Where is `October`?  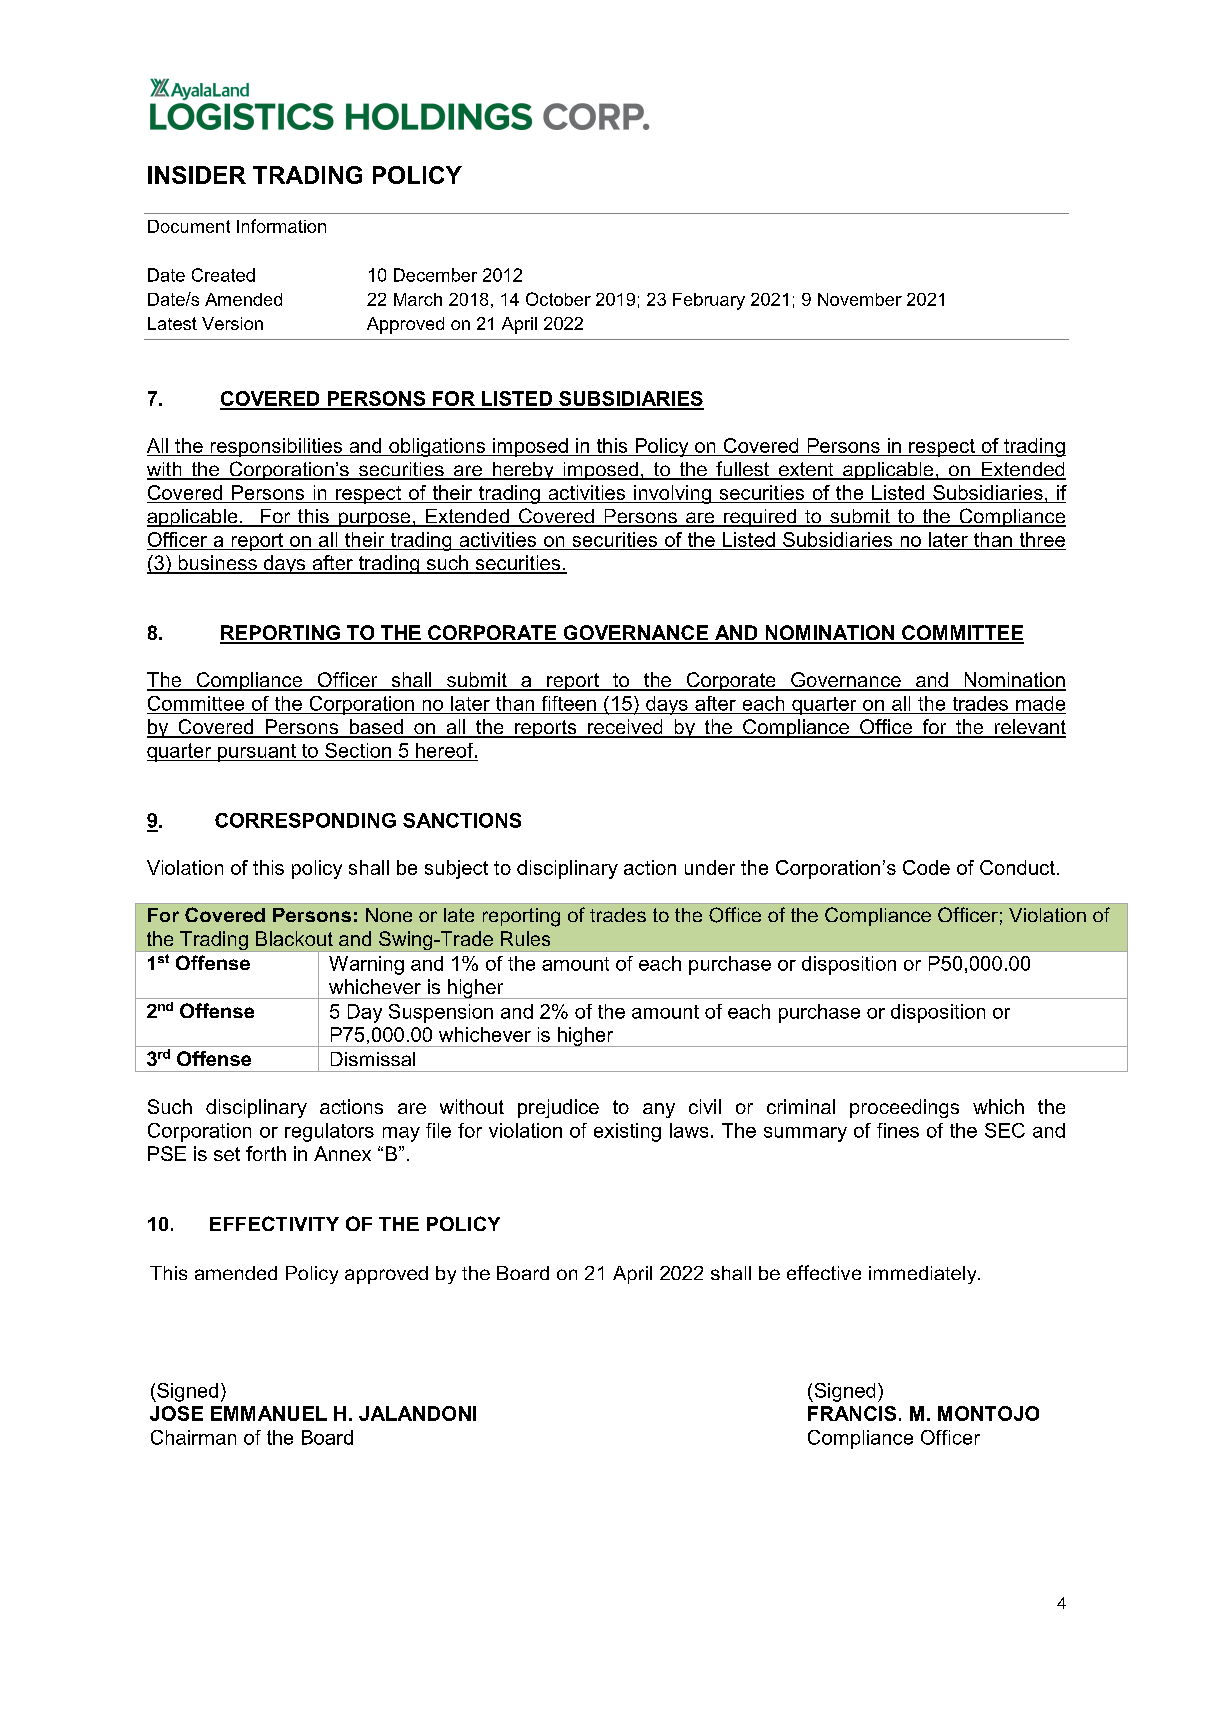
October is located at coordinates (558, 299).
